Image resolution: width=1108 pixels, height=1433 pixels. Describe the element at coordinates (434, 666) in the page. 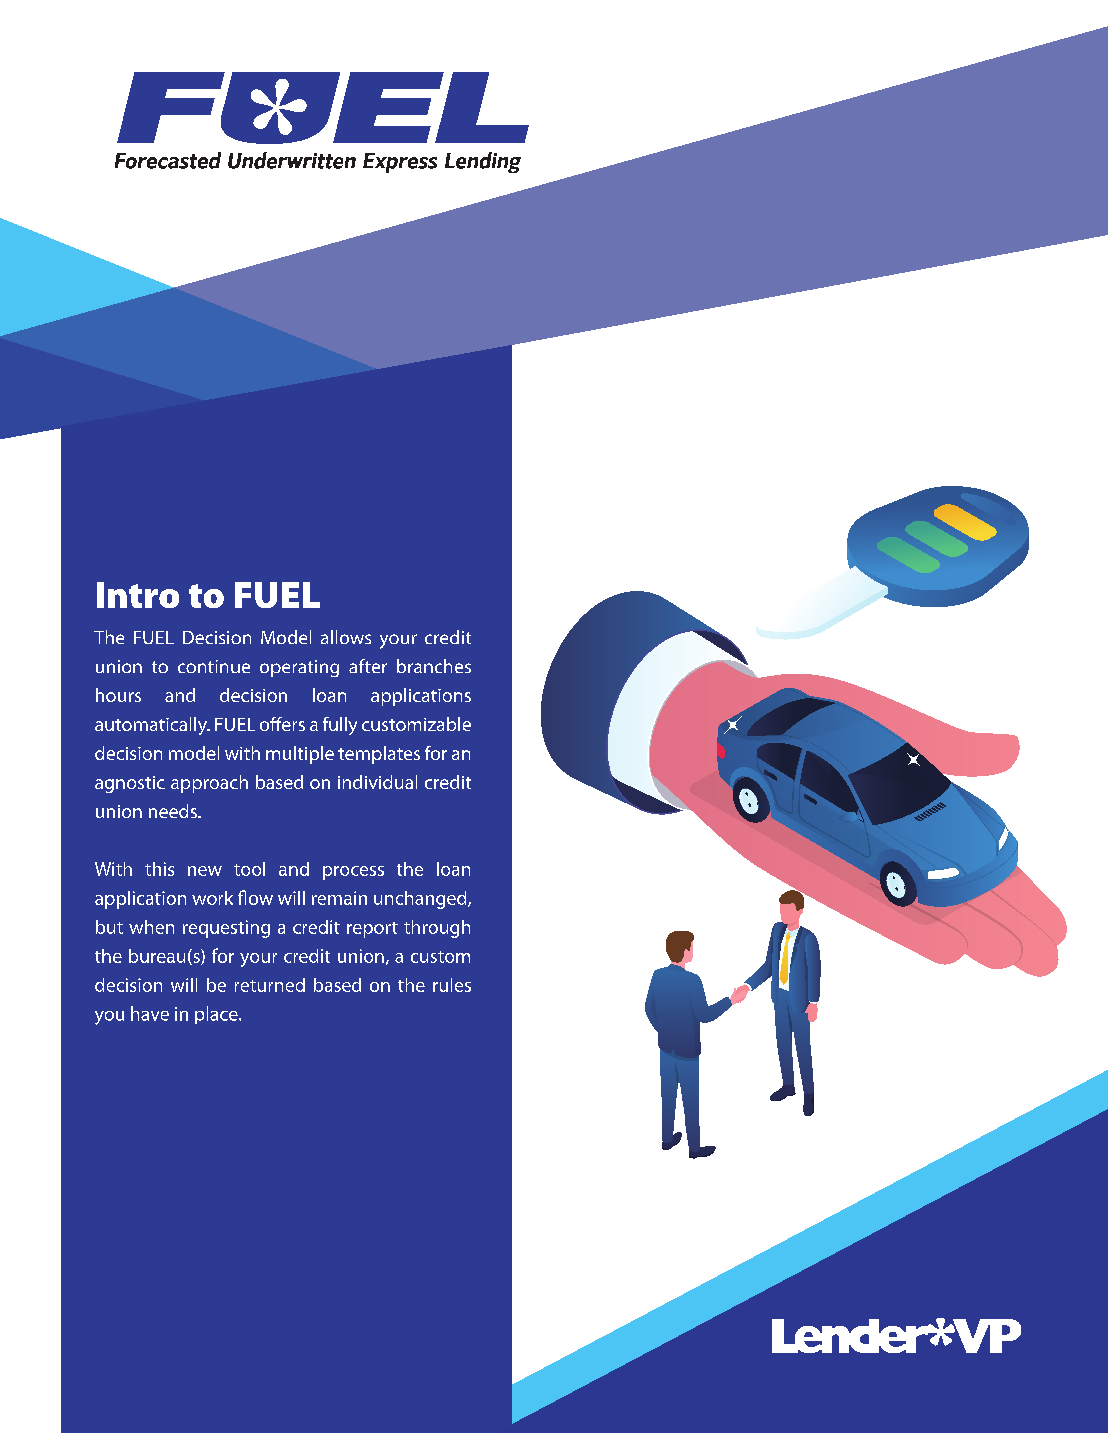

I see `branches` at that location.
